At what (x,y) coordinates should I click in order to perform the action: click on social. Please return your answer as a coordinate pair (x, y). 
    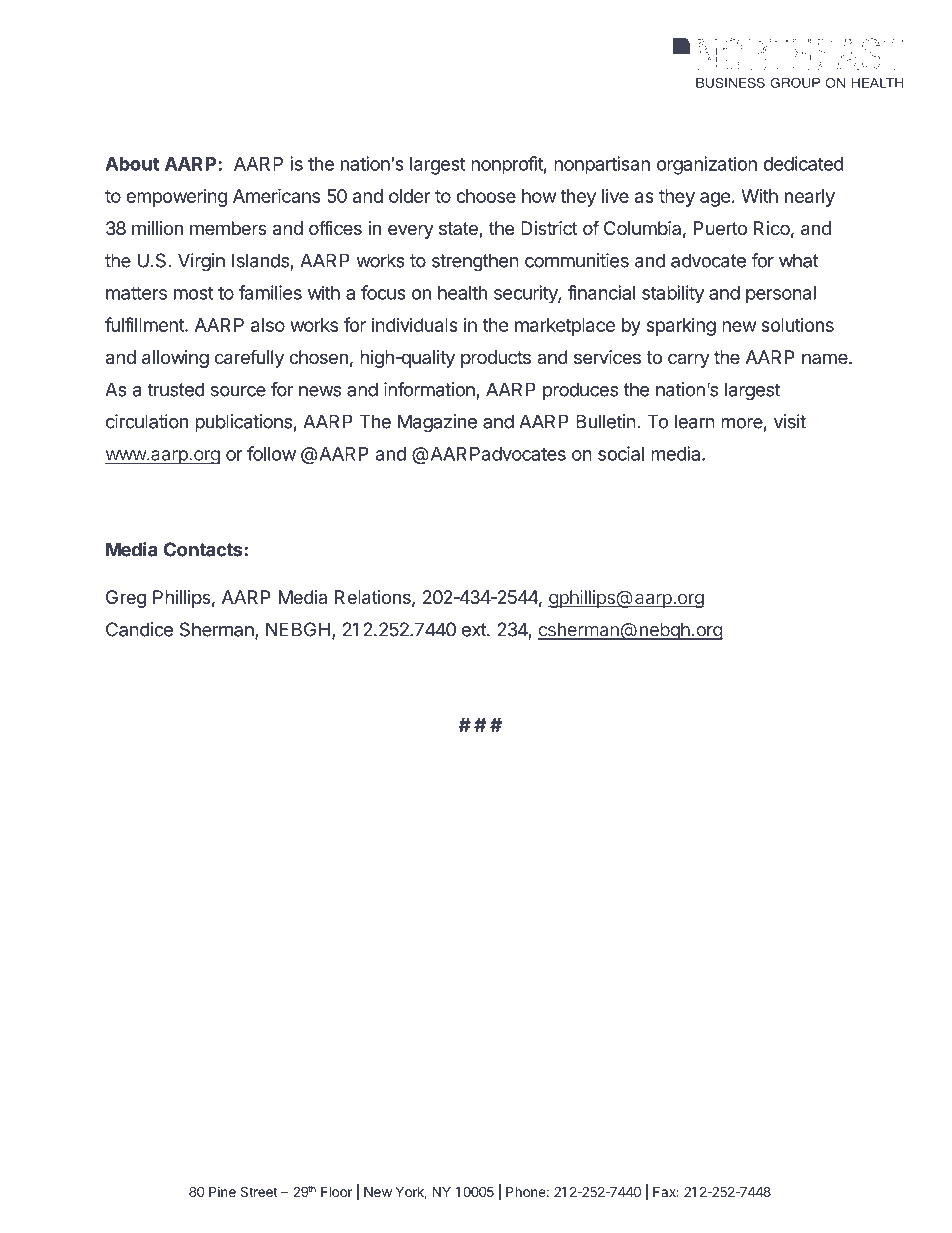
    Looking at the image, I should click on (621, 453).
